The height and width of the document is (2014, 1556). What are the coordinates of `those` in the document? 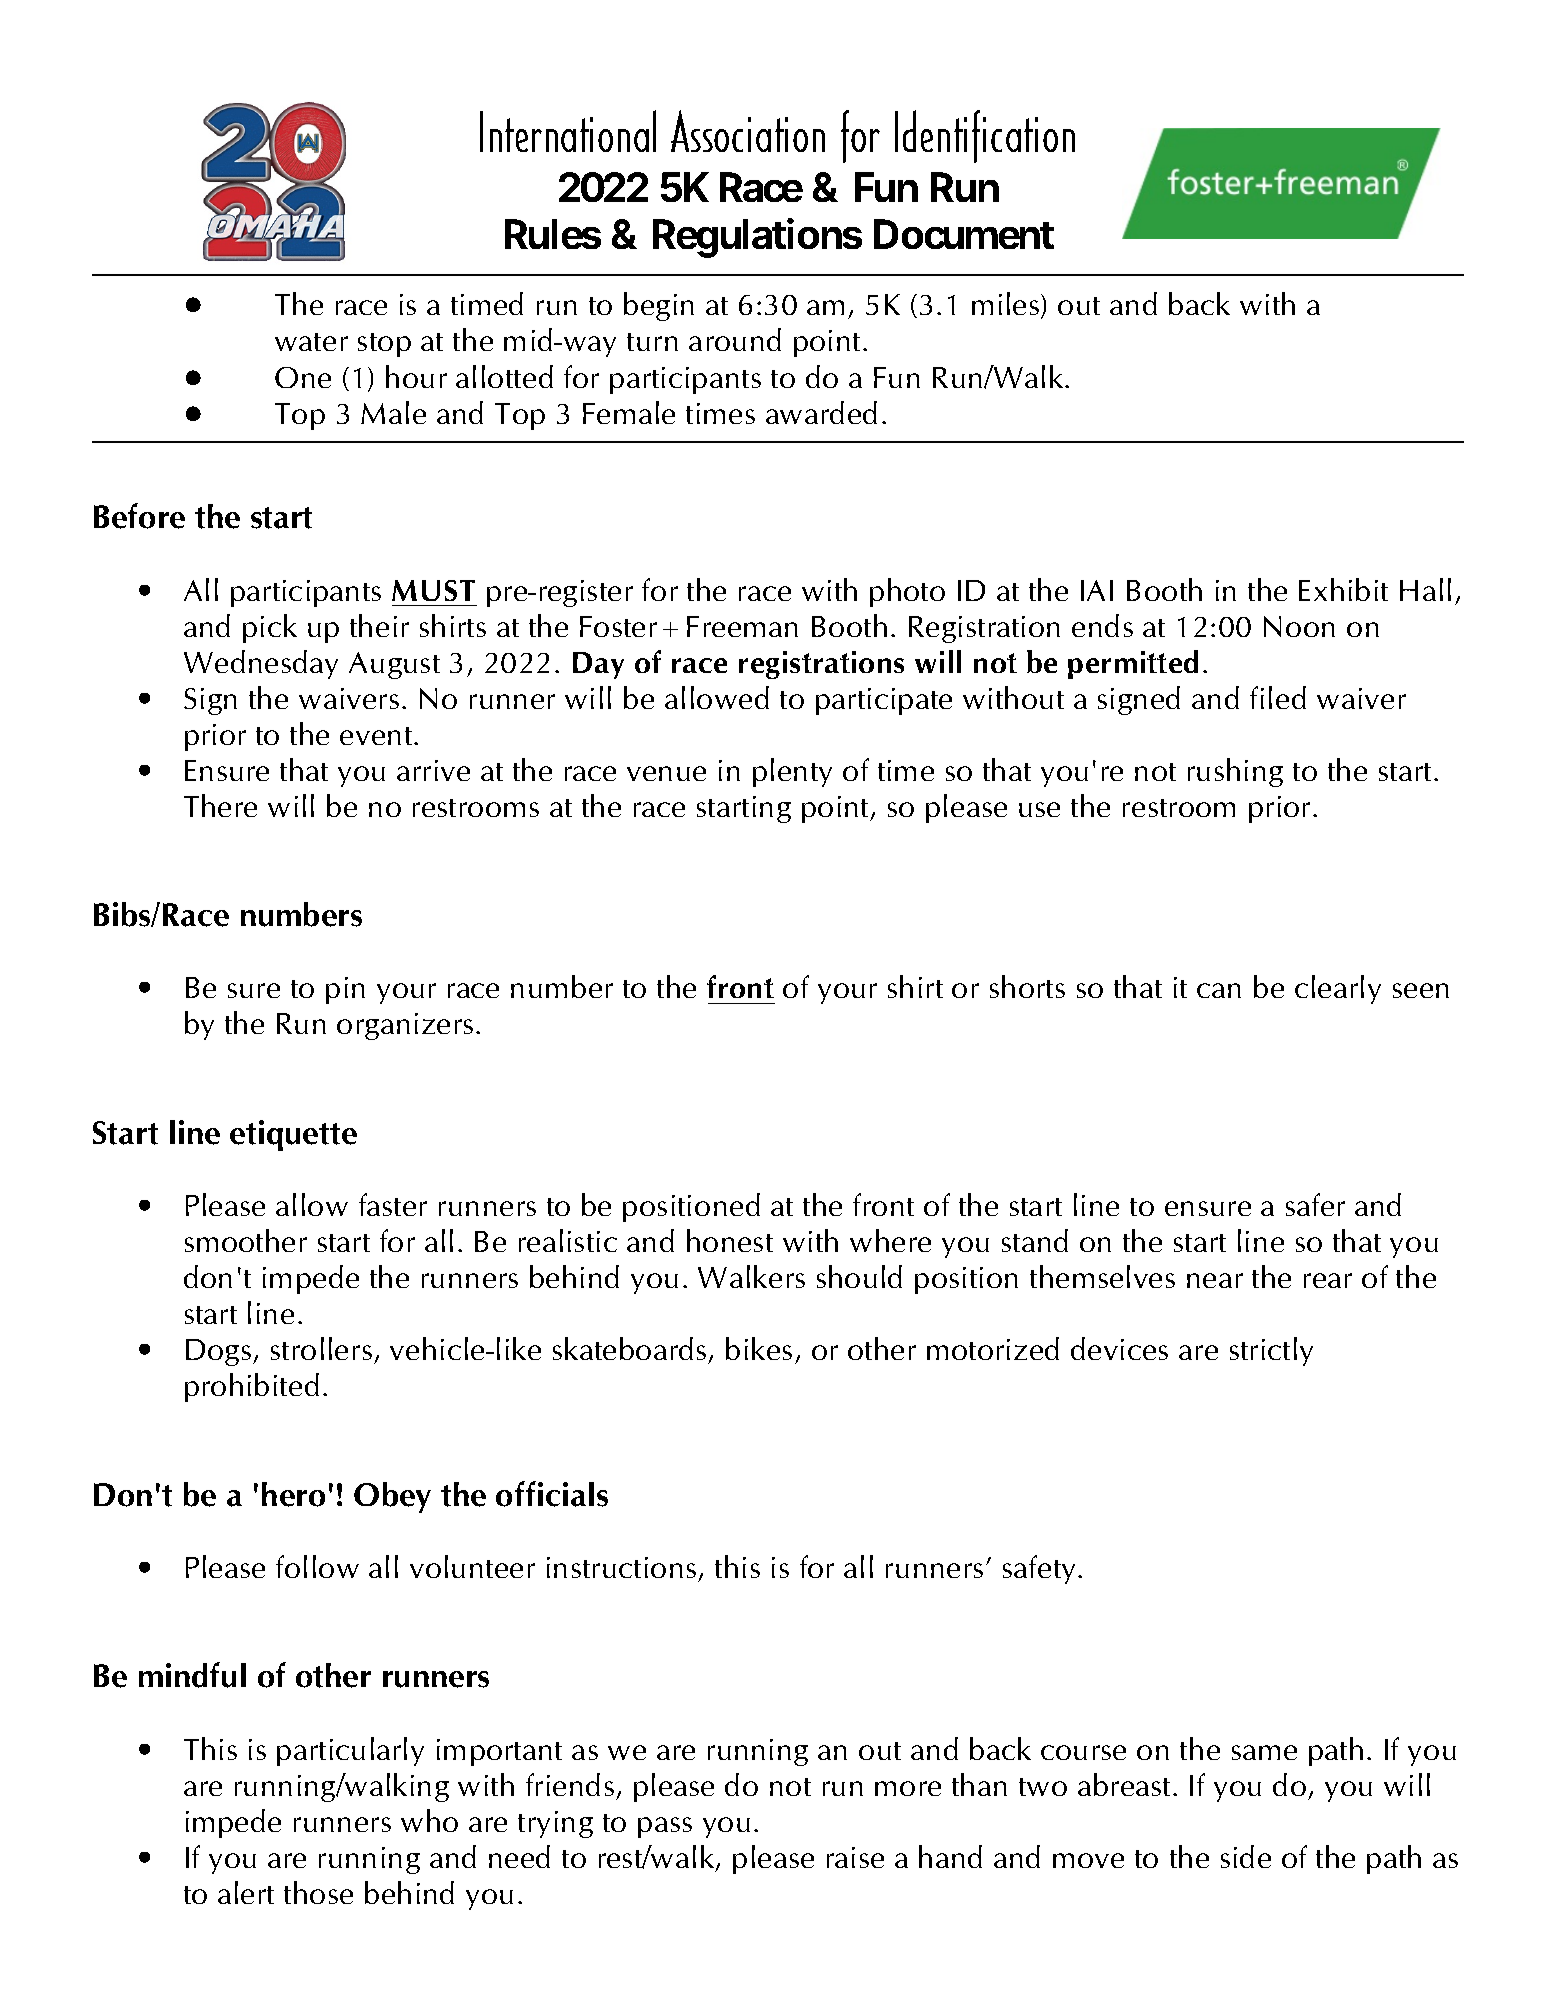 It's located at (318, 1892).
